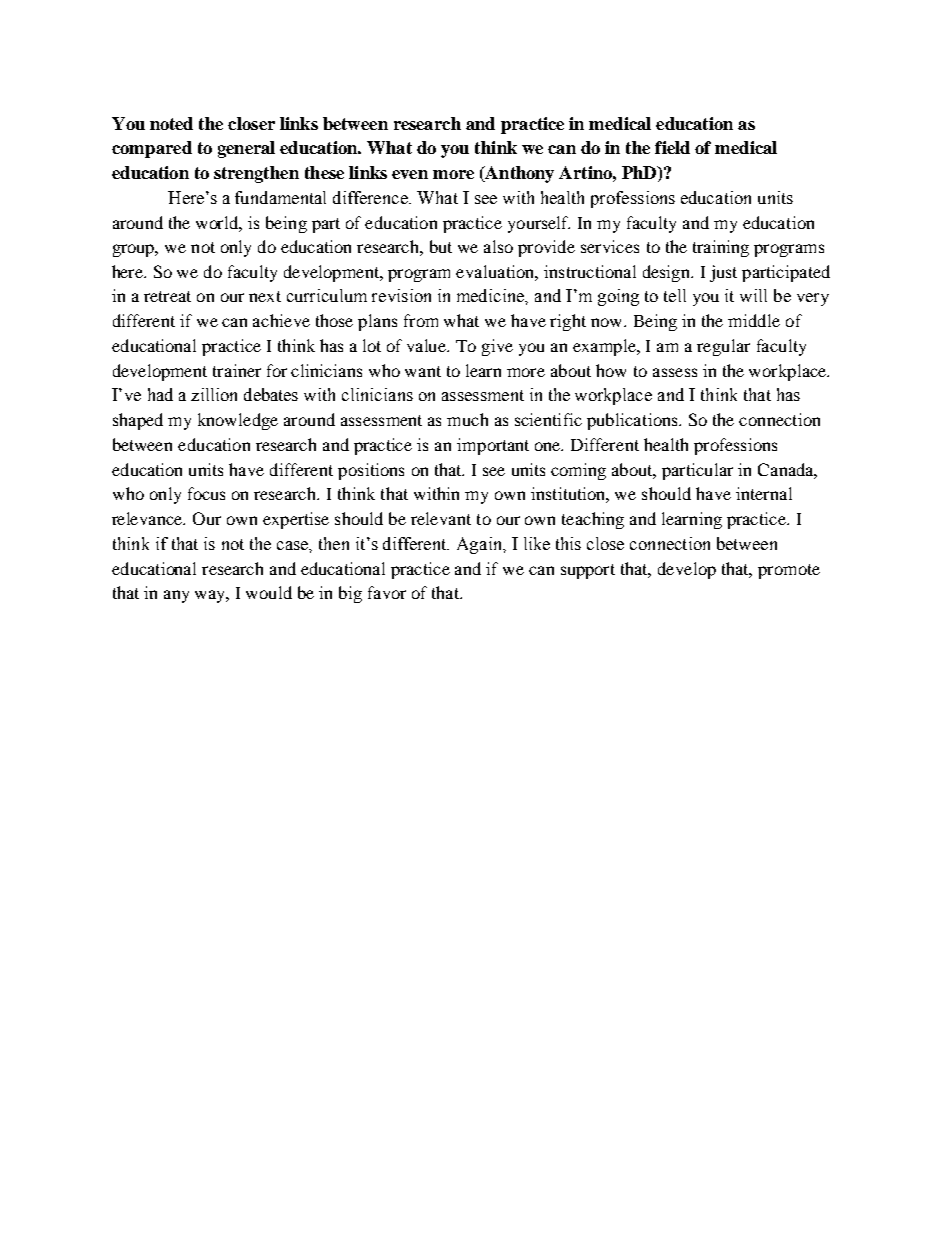 The image size is (952, 1233). Describe the element at coordinates (723, 347) in the screenshot. I see `regular` at that location.
